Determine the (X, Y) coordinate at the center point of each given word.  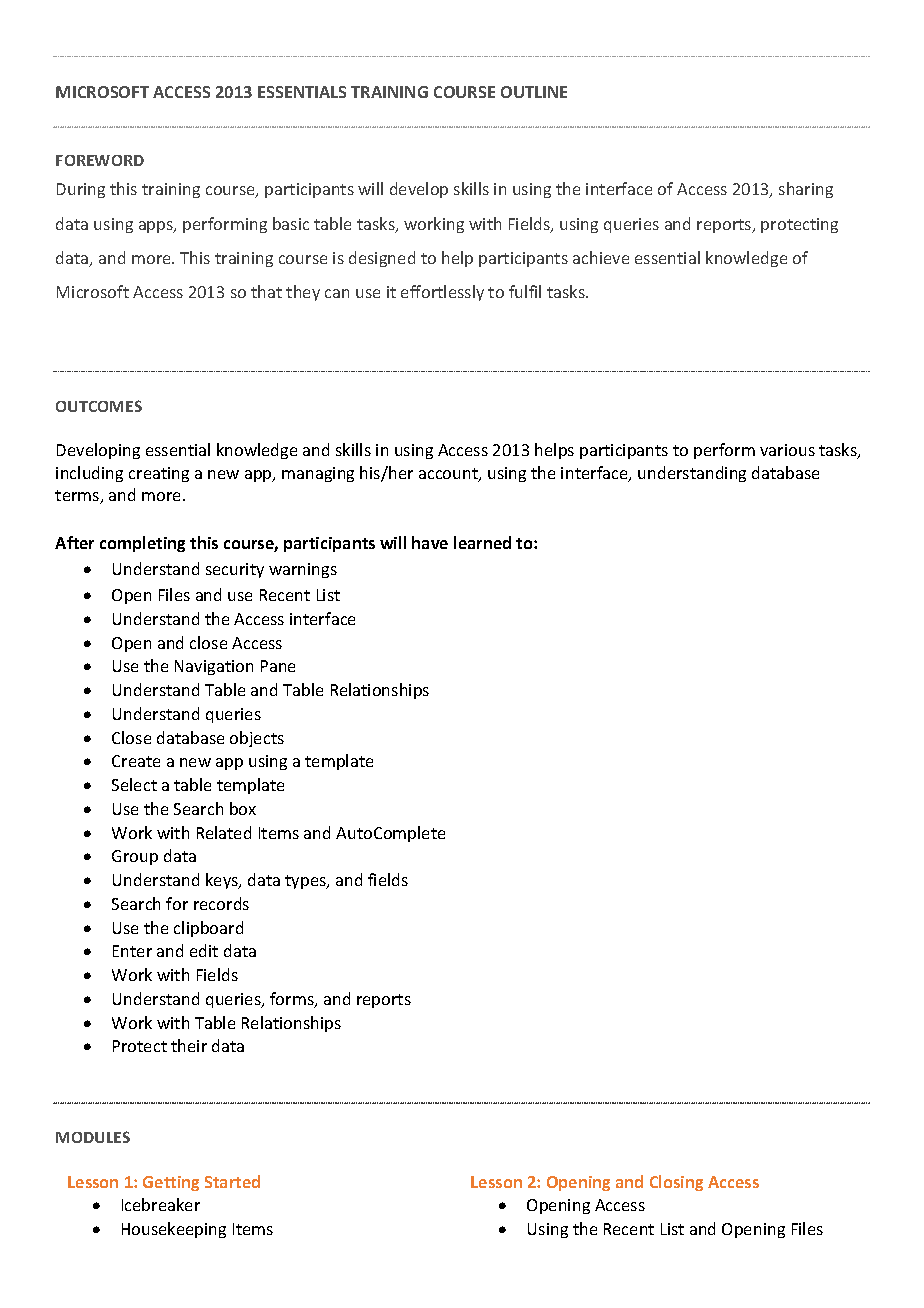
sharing (806, 190)
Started (232, 1181)
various (787, 450)
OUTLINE (534, 92)
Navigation (214, 667)
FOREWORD (100, 160)
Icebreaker (161, 1204)
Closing (676, 1183)
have (430, 542)
